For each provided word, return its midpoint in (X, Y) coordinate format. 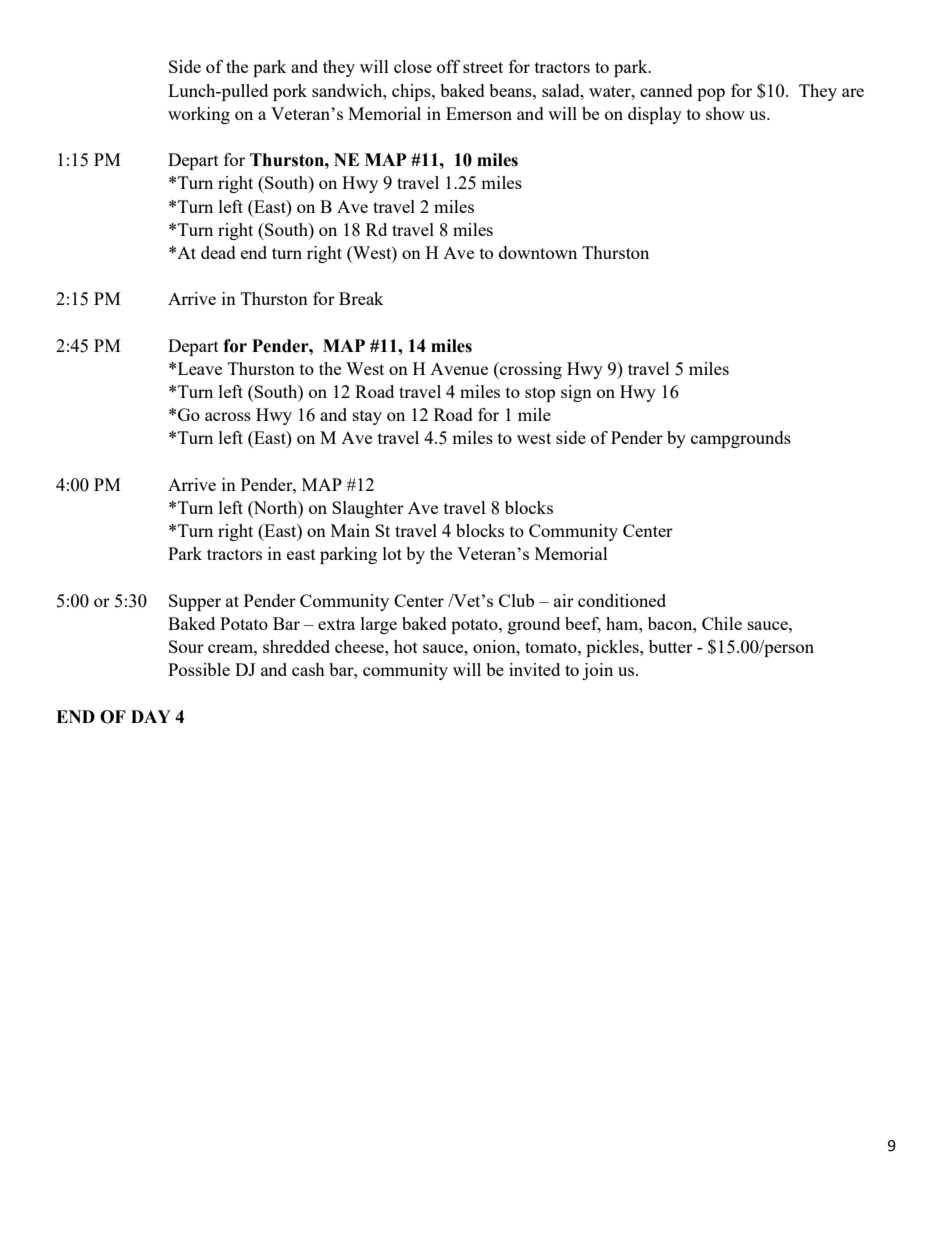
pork (290, 92)
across (228, 416)
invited (534, 669)
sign (576, 393)
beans (511, 90)
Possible (199, 669)
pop (711, 94)
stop (540, 394)
